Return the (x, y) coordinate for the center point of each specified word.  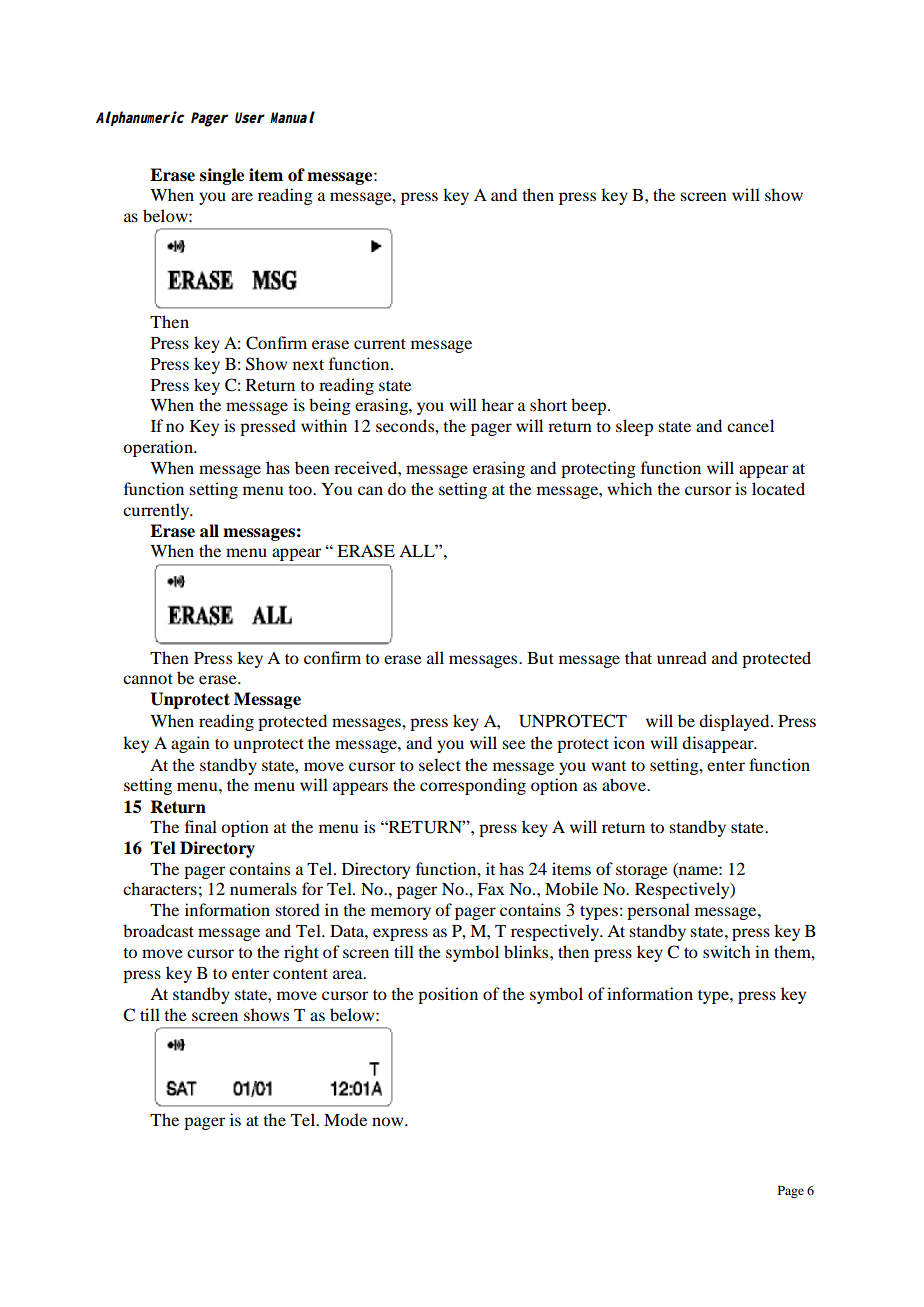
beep (590, 406)
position (448, 995)
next (308, 365)
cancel (750, 425)
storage (642, 872)
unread (682, 657)
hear (498, 404)
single (222, 176)
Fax (491, 889)
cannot (148, 679)
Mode (345, 1119)
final (201, 826)
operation (159, 448)
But (540, 658)
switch (727, 951)
